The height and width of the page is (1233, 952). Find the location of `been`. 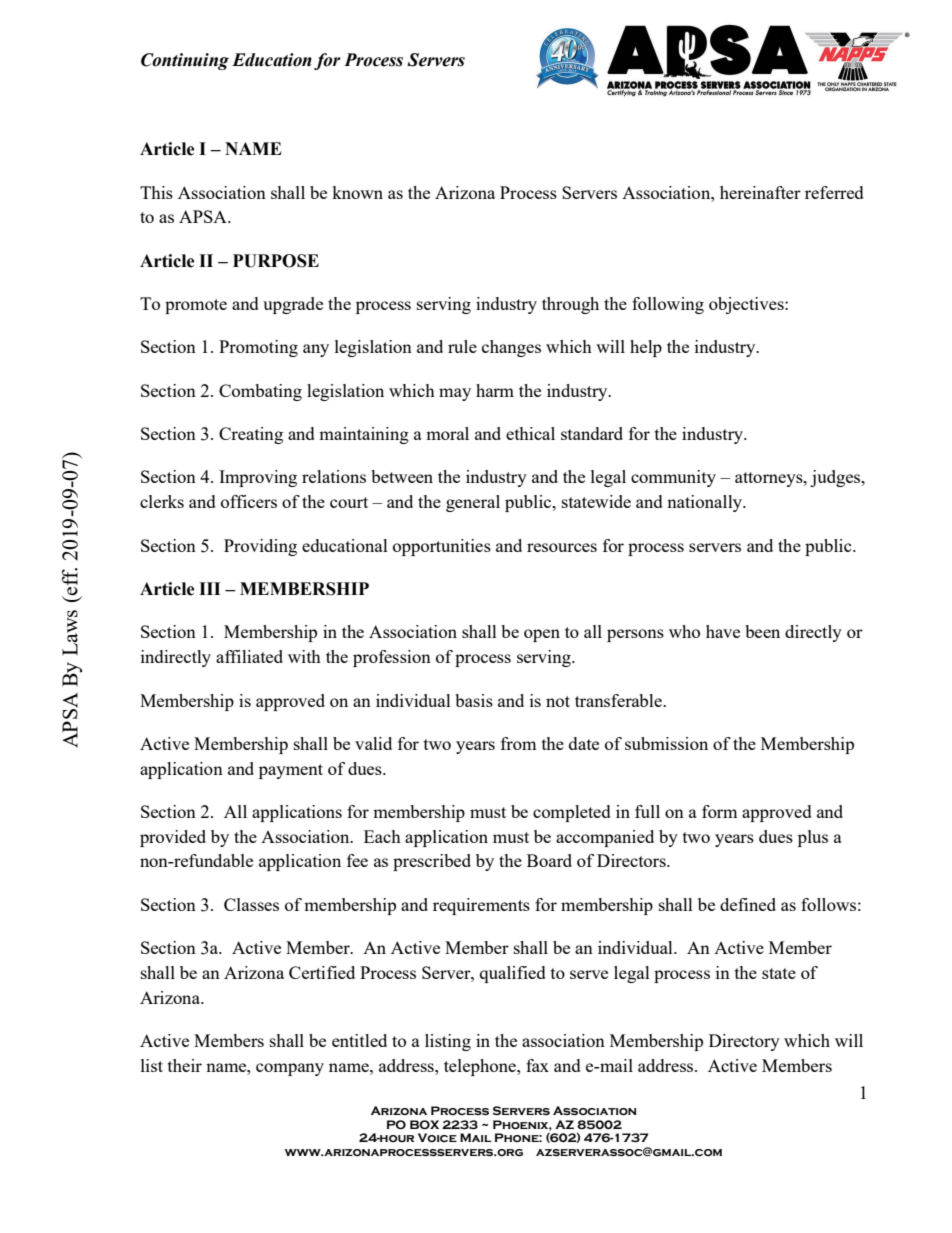

been is located at coordinates (762, 631).
